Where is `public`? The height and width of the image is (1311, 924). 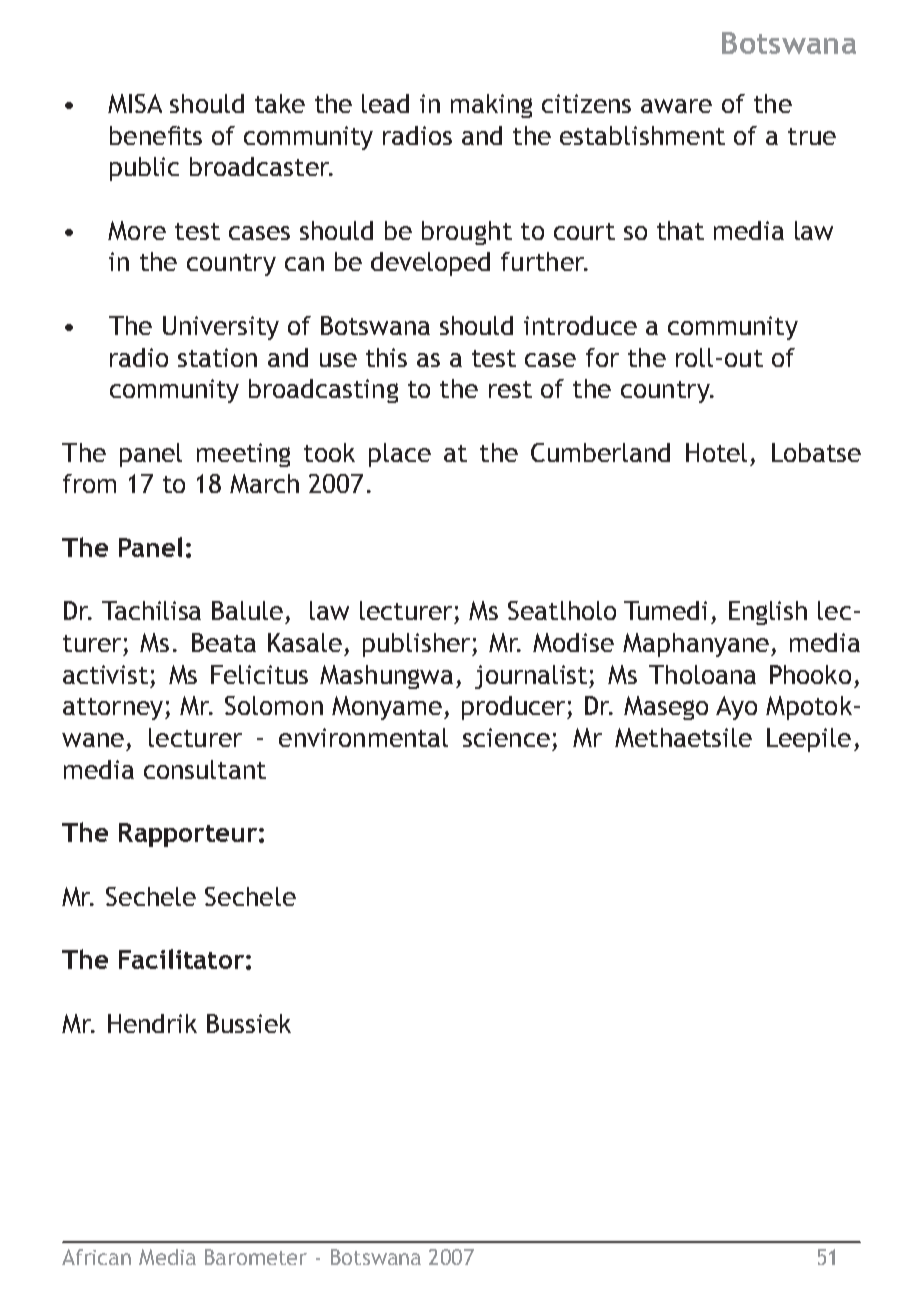
public is located at coordinates (144, 169).
